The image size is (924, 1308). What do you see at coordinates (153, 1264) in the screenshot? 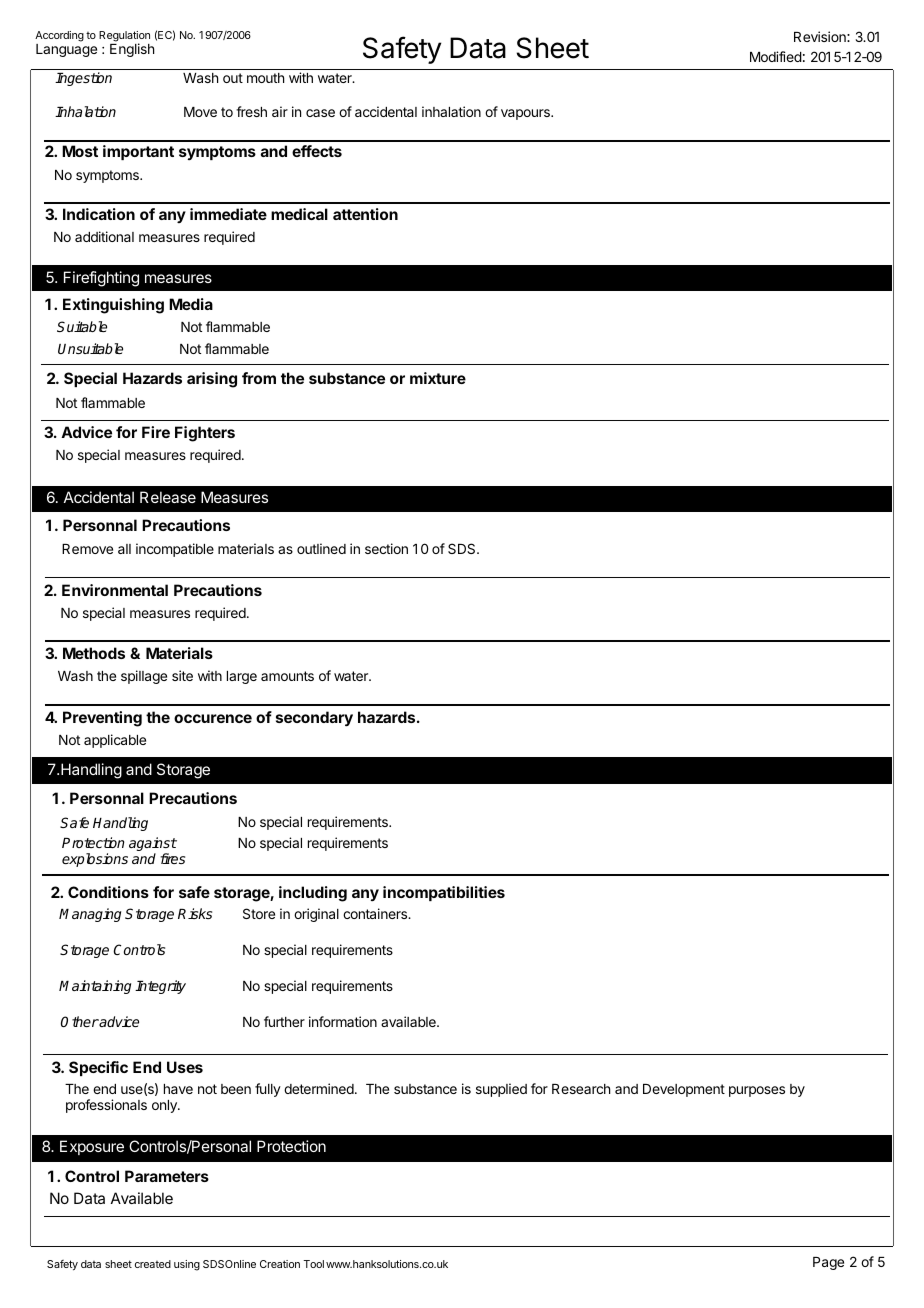
I see `created` at bounding box center [153, 1264].
